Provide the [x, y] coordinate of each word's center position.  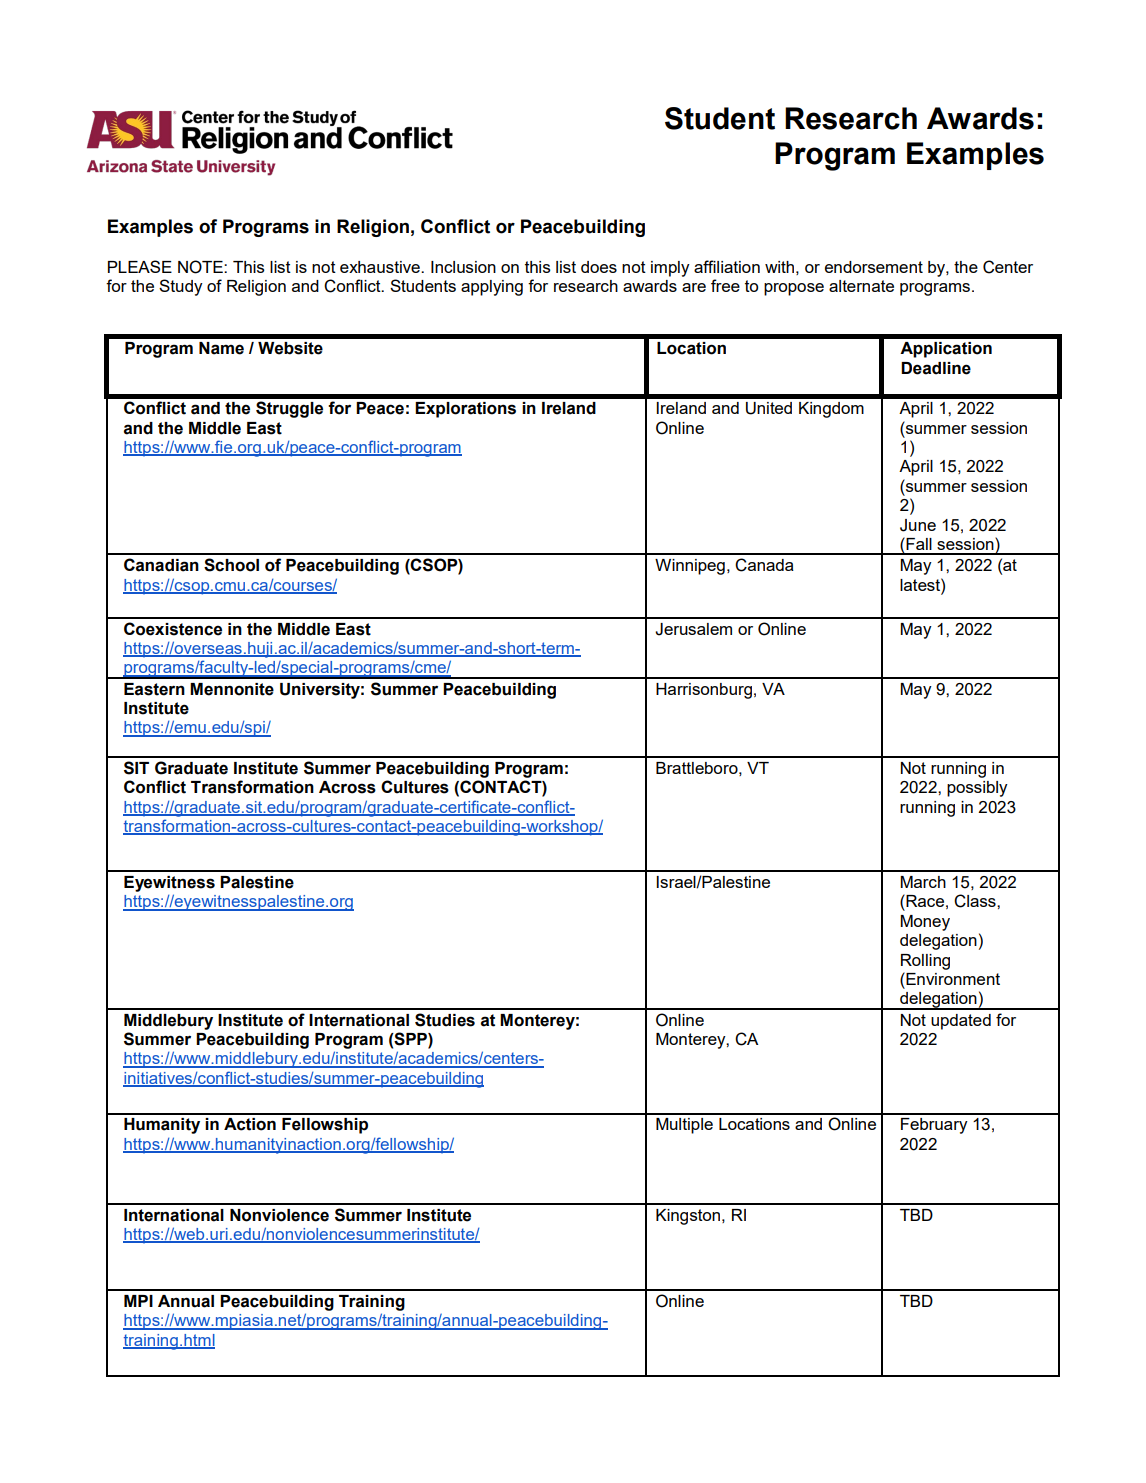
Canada [764, 565]
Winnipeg [690, 567]
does [599, 267]
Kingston [689, 1217]
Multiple [684, 1126]
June [918, 525]
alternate [861, 286]
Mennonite [232, 689]
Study [181, 287]
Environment [952, 978]
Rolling [925, 962]
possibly [977, 789]
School [231, 565]
